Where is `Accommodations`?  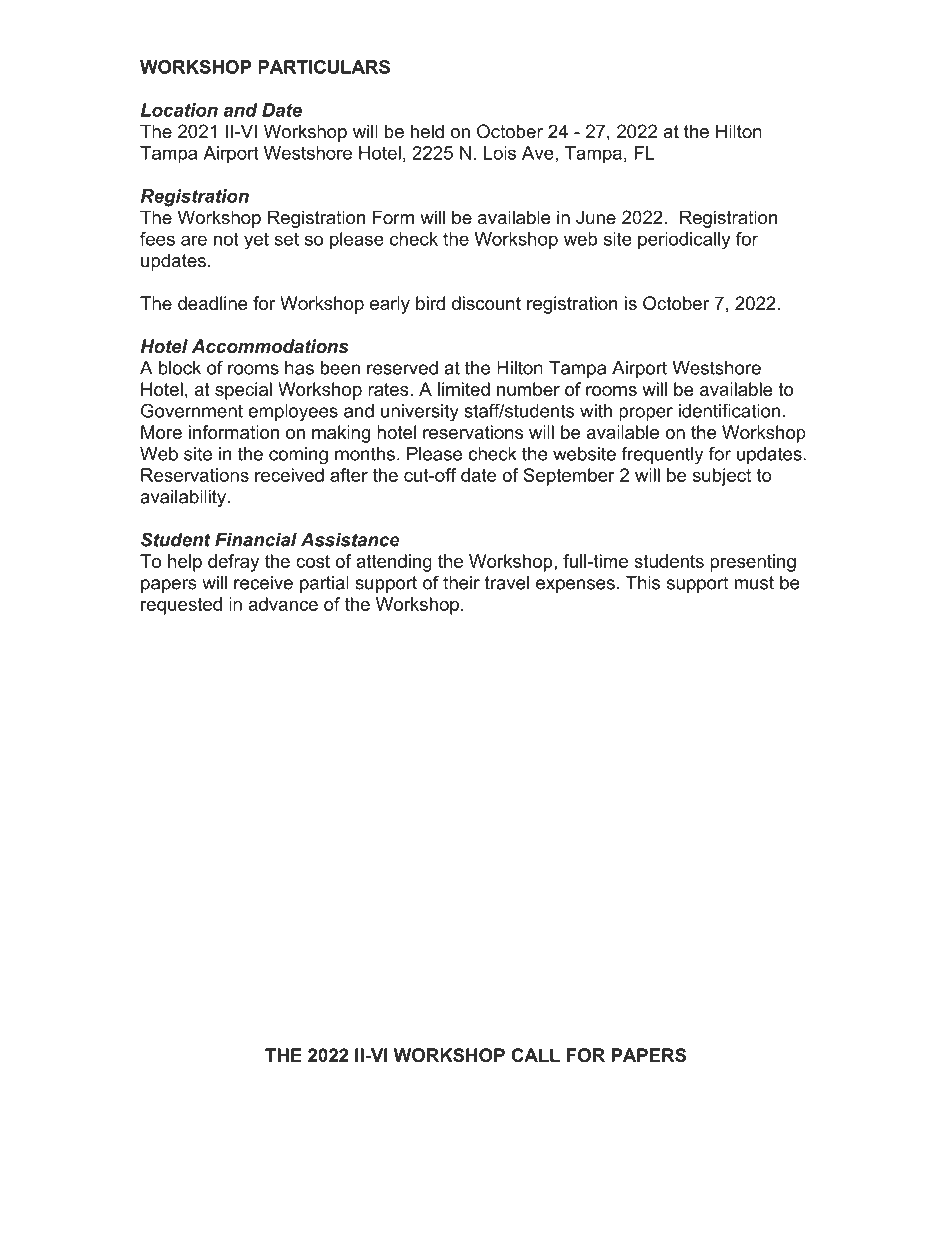 Accommodations is located at coordinates (270, 346).
